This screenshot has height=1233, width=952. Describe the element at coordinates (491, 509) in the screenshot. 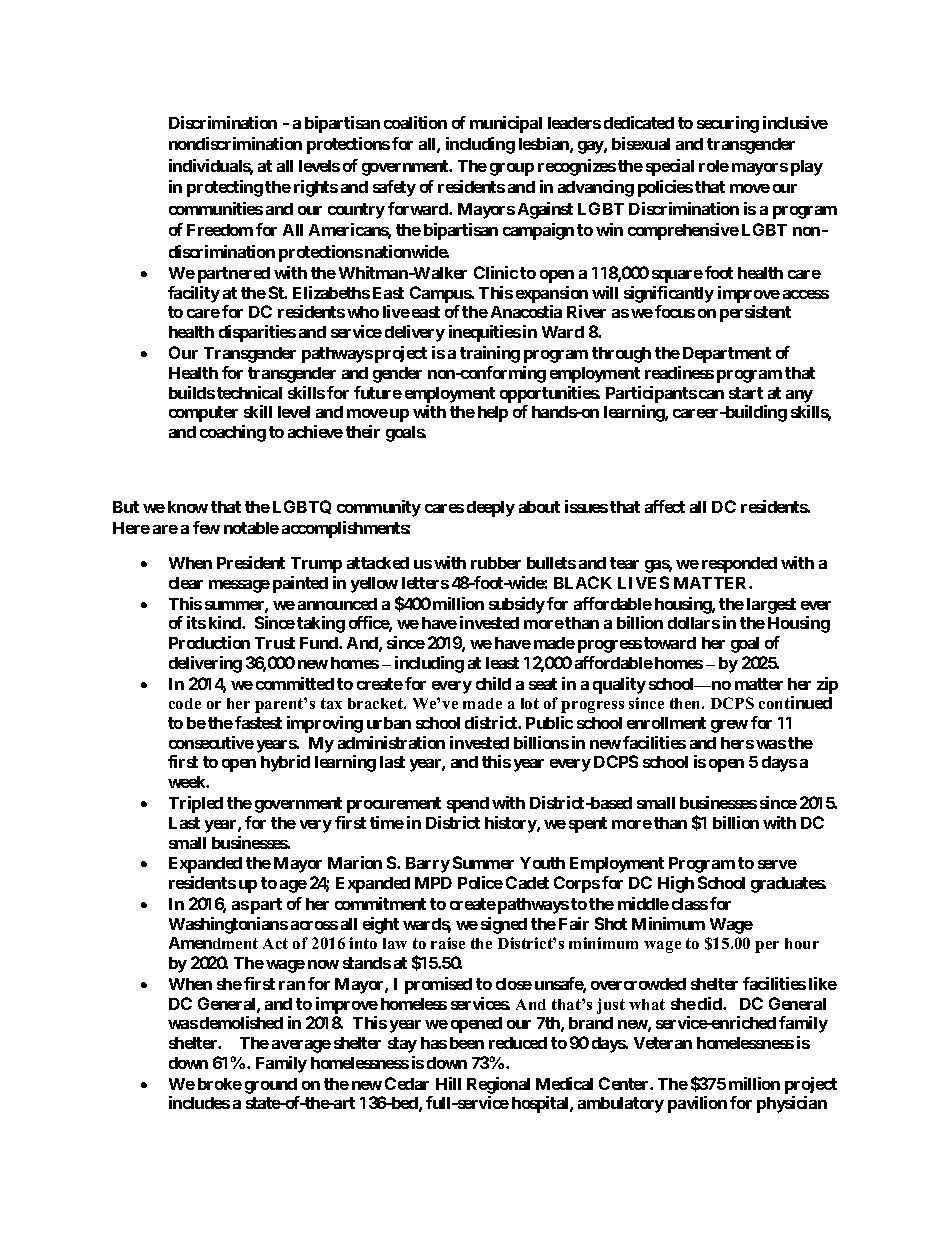

I see `deeply` at that location.
